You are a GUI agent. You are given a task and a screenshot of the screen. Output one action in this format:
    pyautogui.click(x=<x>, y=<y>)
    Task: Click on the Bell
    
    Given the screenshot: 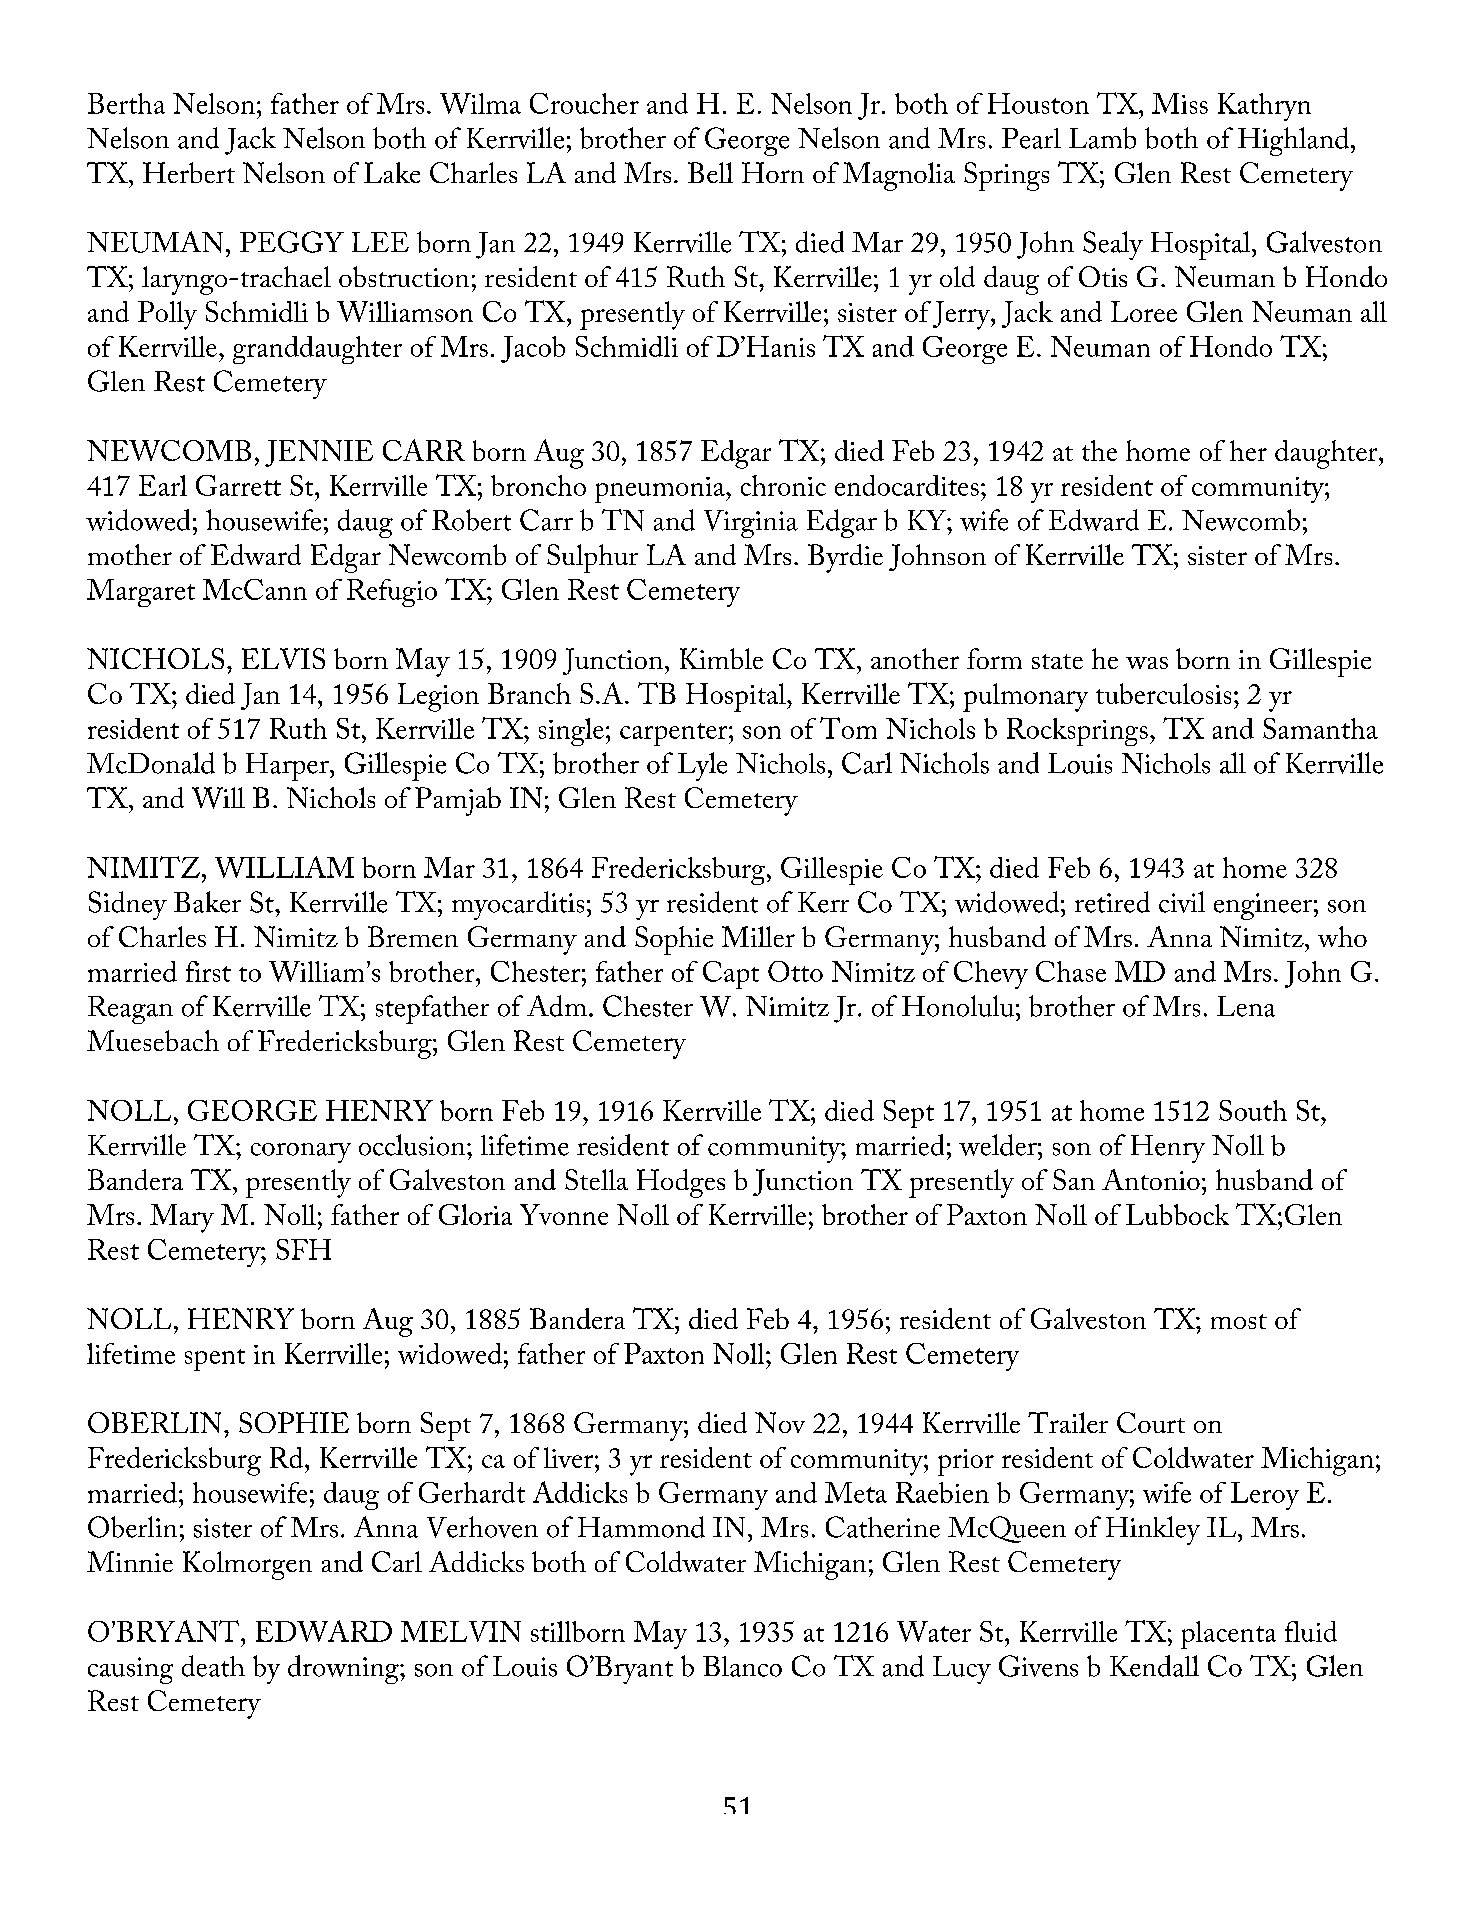 What is the action you would take?
    pyautogui.click(x=710, y=172)
